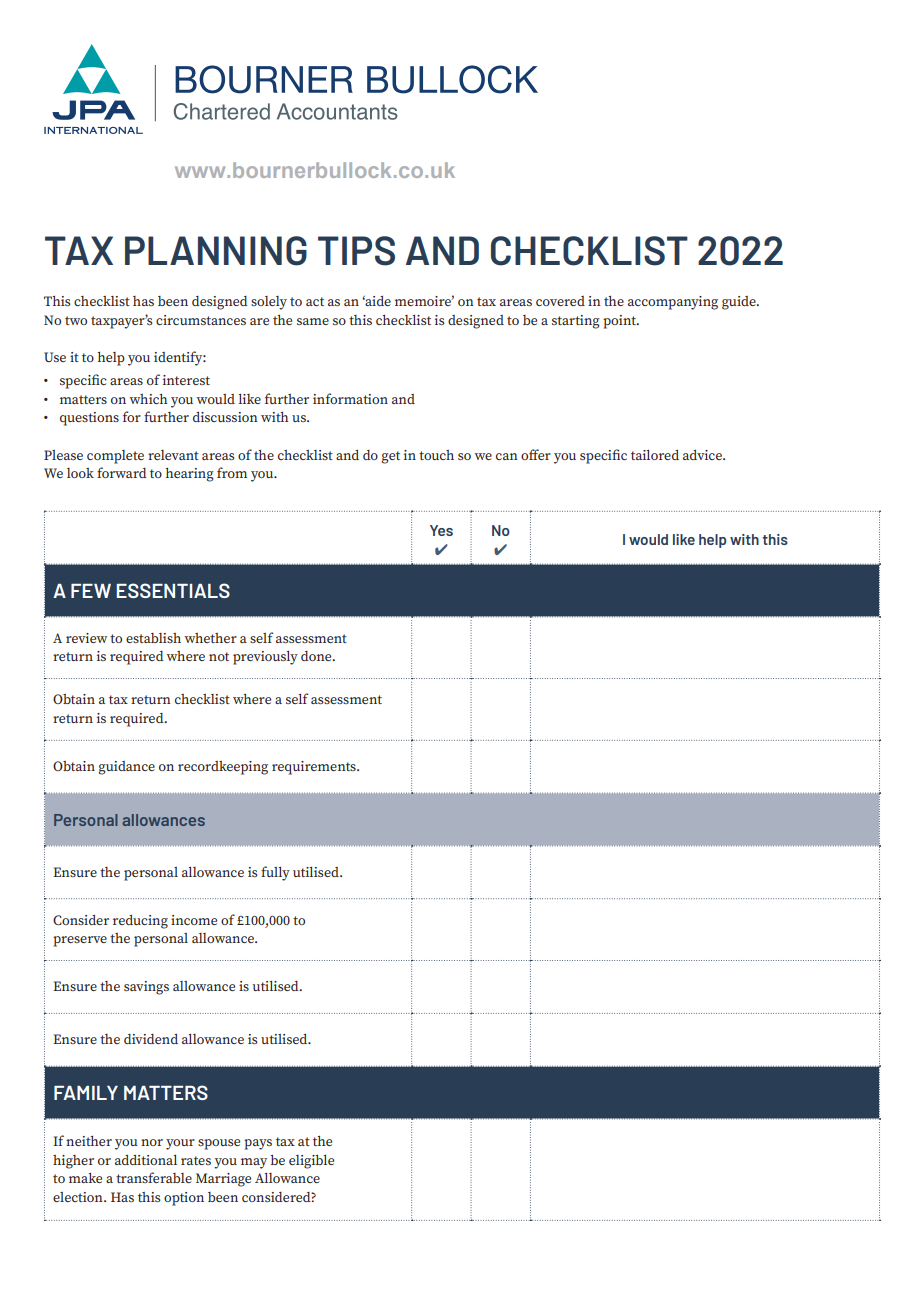 The height and width of the screenshot is (1308, 924). What do you see at coordinates (154, 1177) in the screenshot?
I see `transferable` at bounding box center [154, 1177].
